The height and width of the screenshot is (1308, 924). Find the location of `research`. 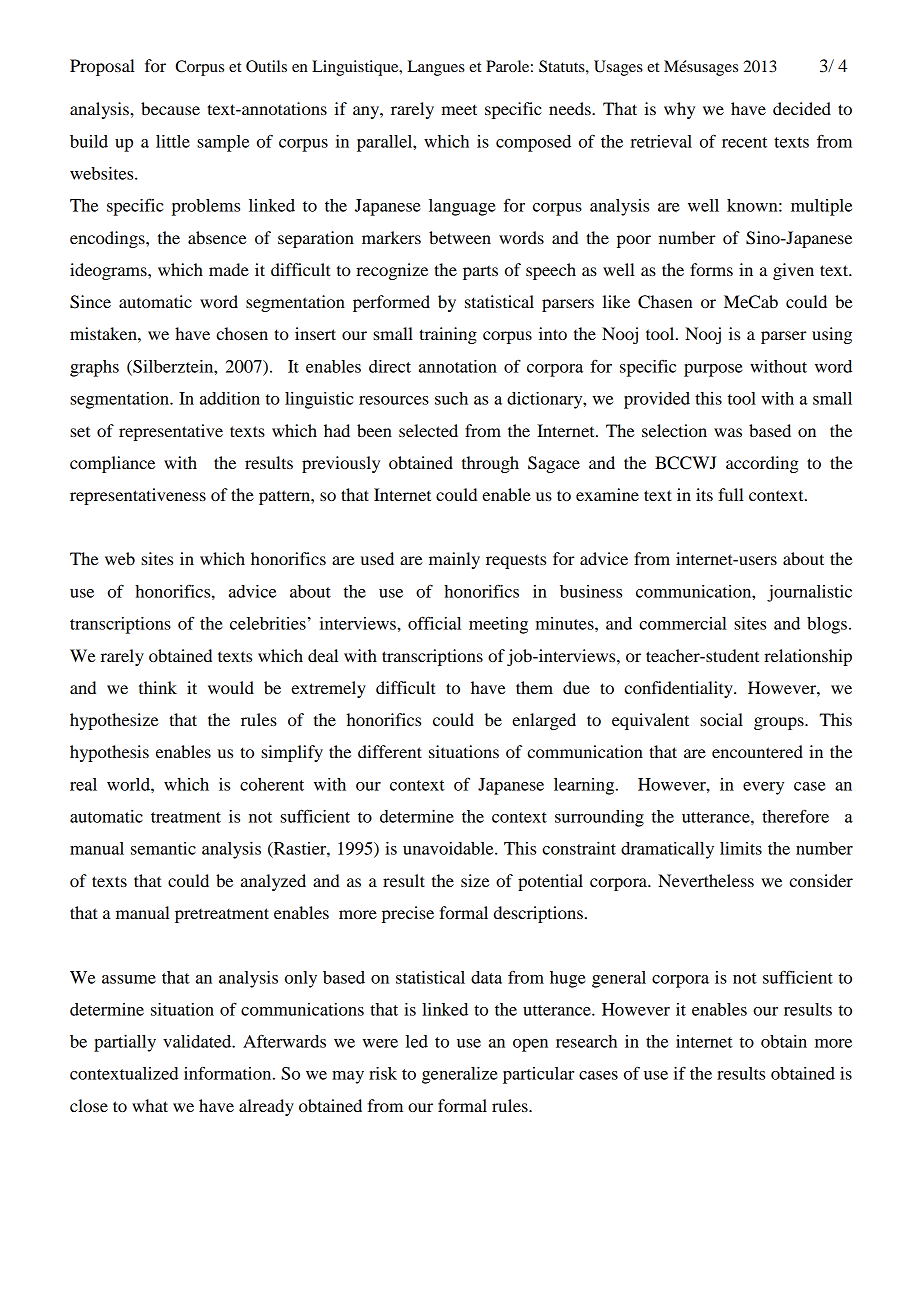

research is located at coordinates (586, 1041).
